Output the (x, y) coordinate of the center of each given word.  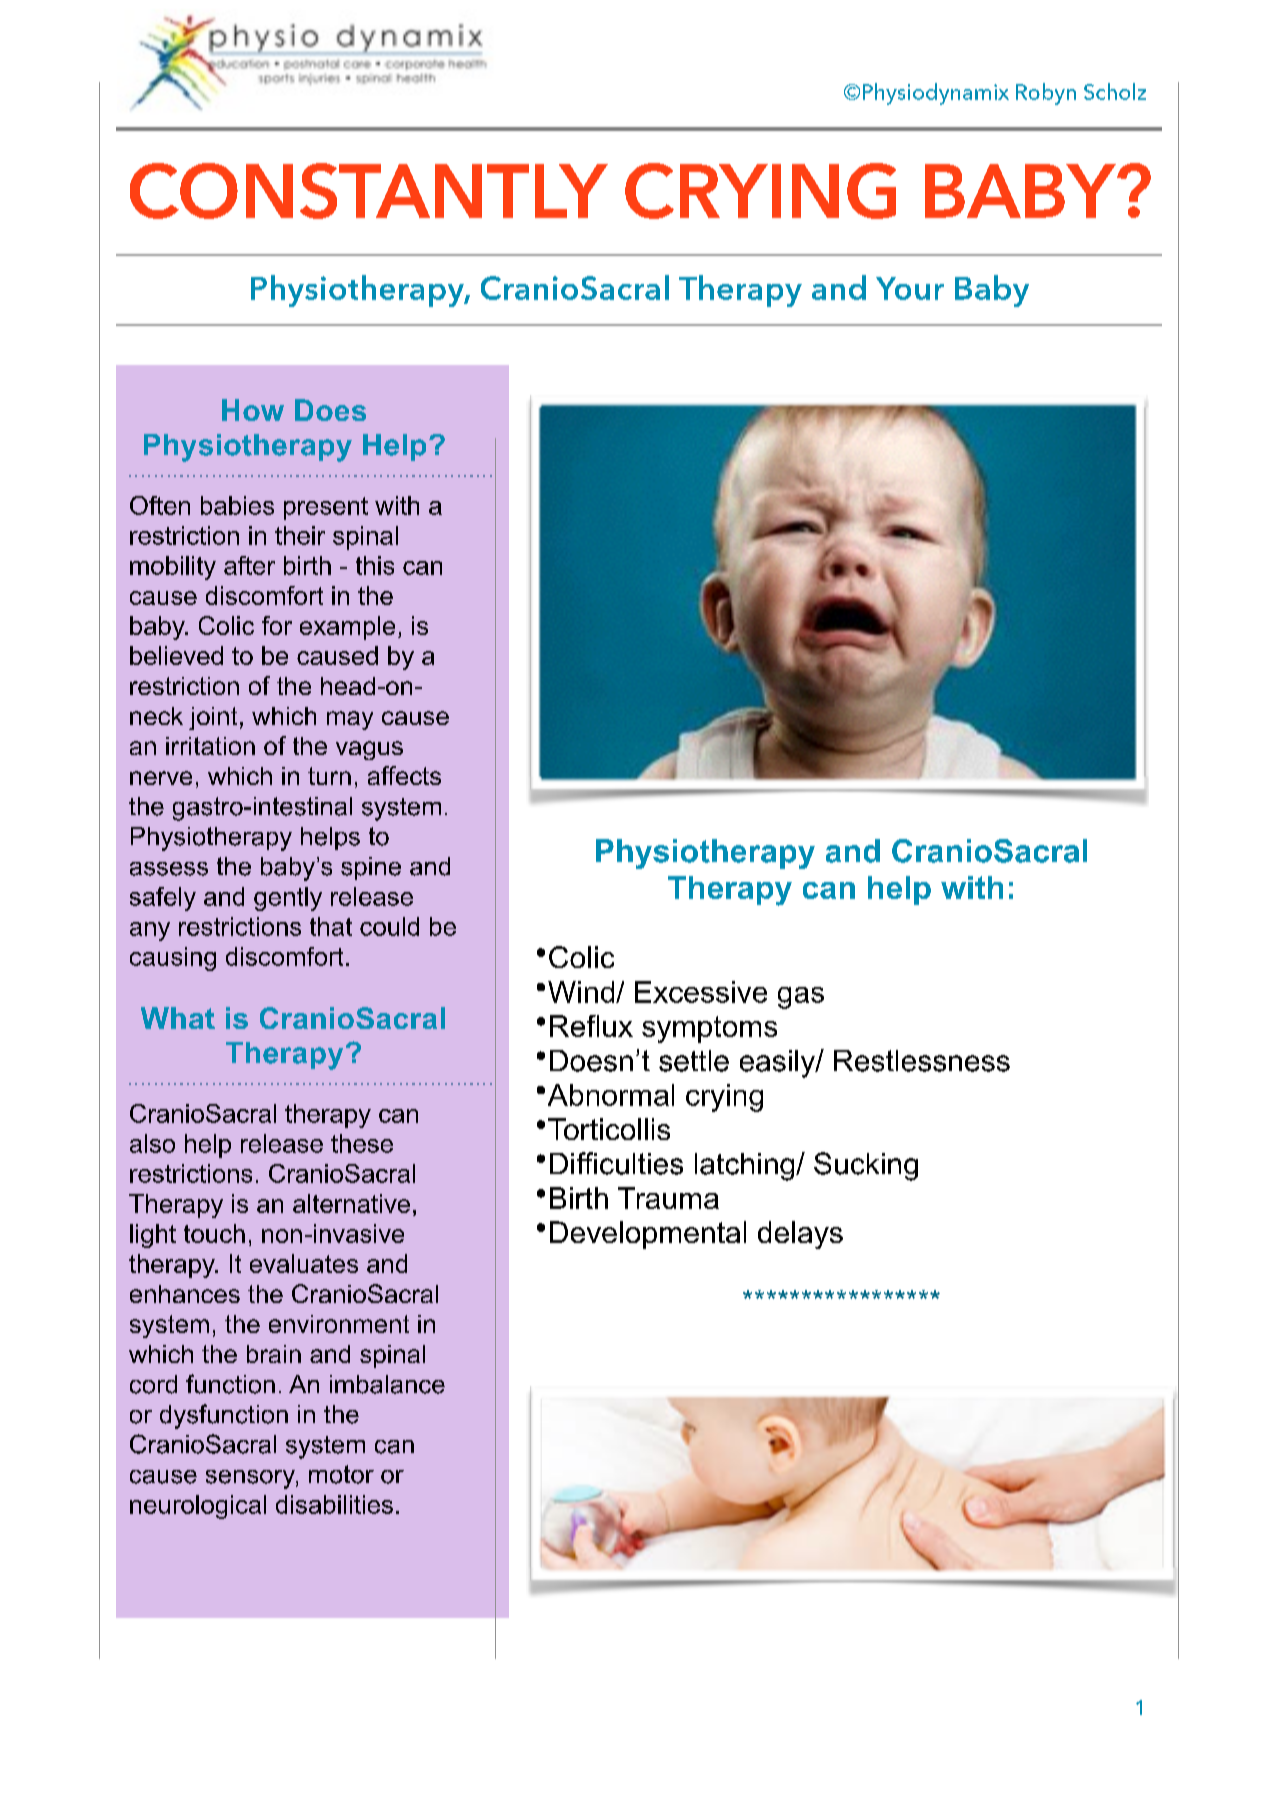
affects (404, 775)
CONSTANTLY (369, 191)
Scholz (1115, 91)
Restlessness (922, 1061)
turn (329, 776)
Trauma (668, 1198)
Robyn (1046, 94)
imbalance (387, 1384)
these (362, 1143)
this (375, 565)
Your (910, 288)
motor (341, 1474)
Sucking (866, 1166)
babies (237, 505)
